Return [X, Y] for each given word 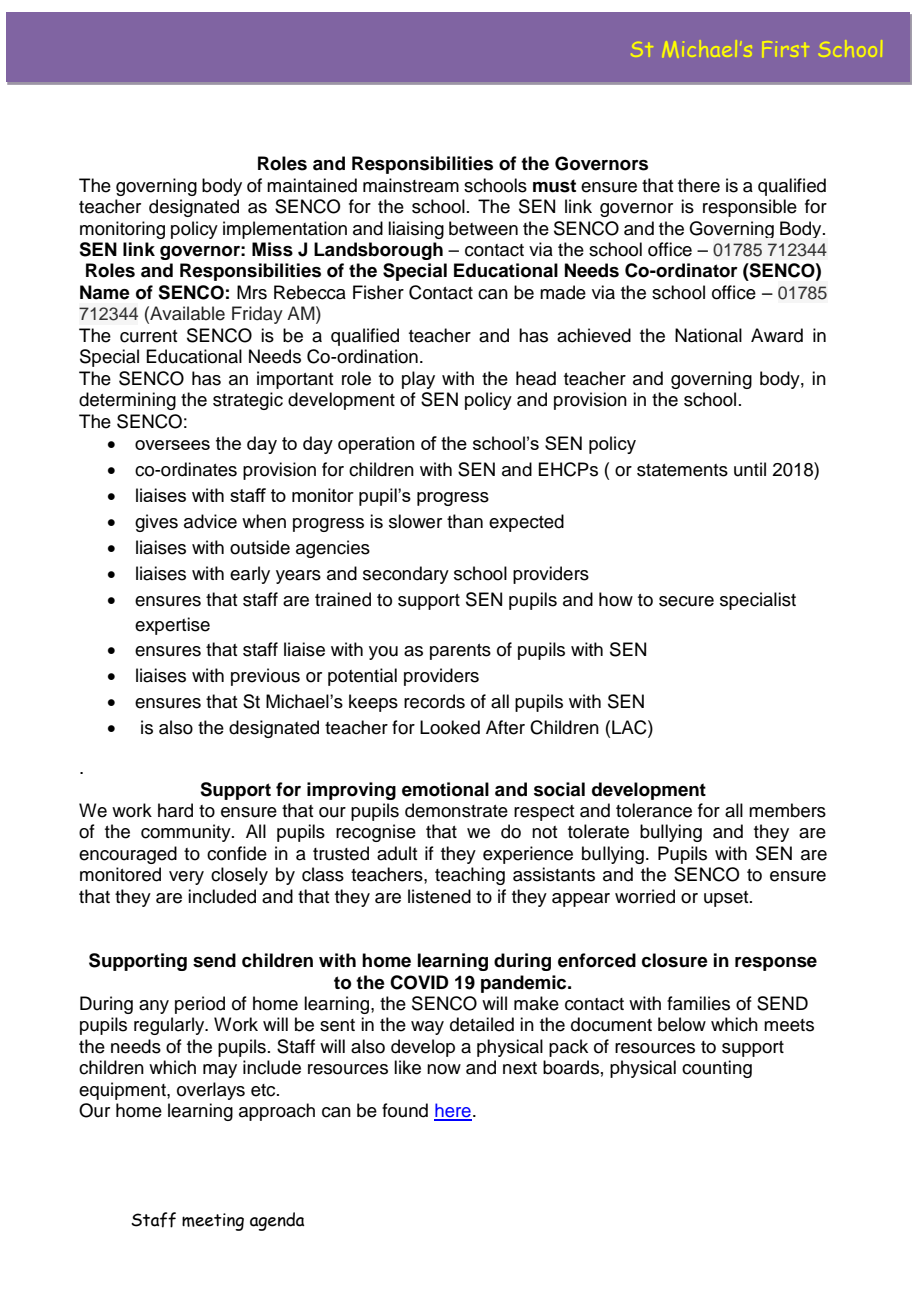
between [483, 228]
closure [675, 960]
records [434, 701]
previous [265, 677]
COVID [419, 982]
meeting [213, 1222]
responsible [750, 208]
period [200, 1005]
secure [686, 601]
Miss [272, 249]
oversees [172, 445]
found [405, 1110]
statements [682, 470]
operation [376, 445]
